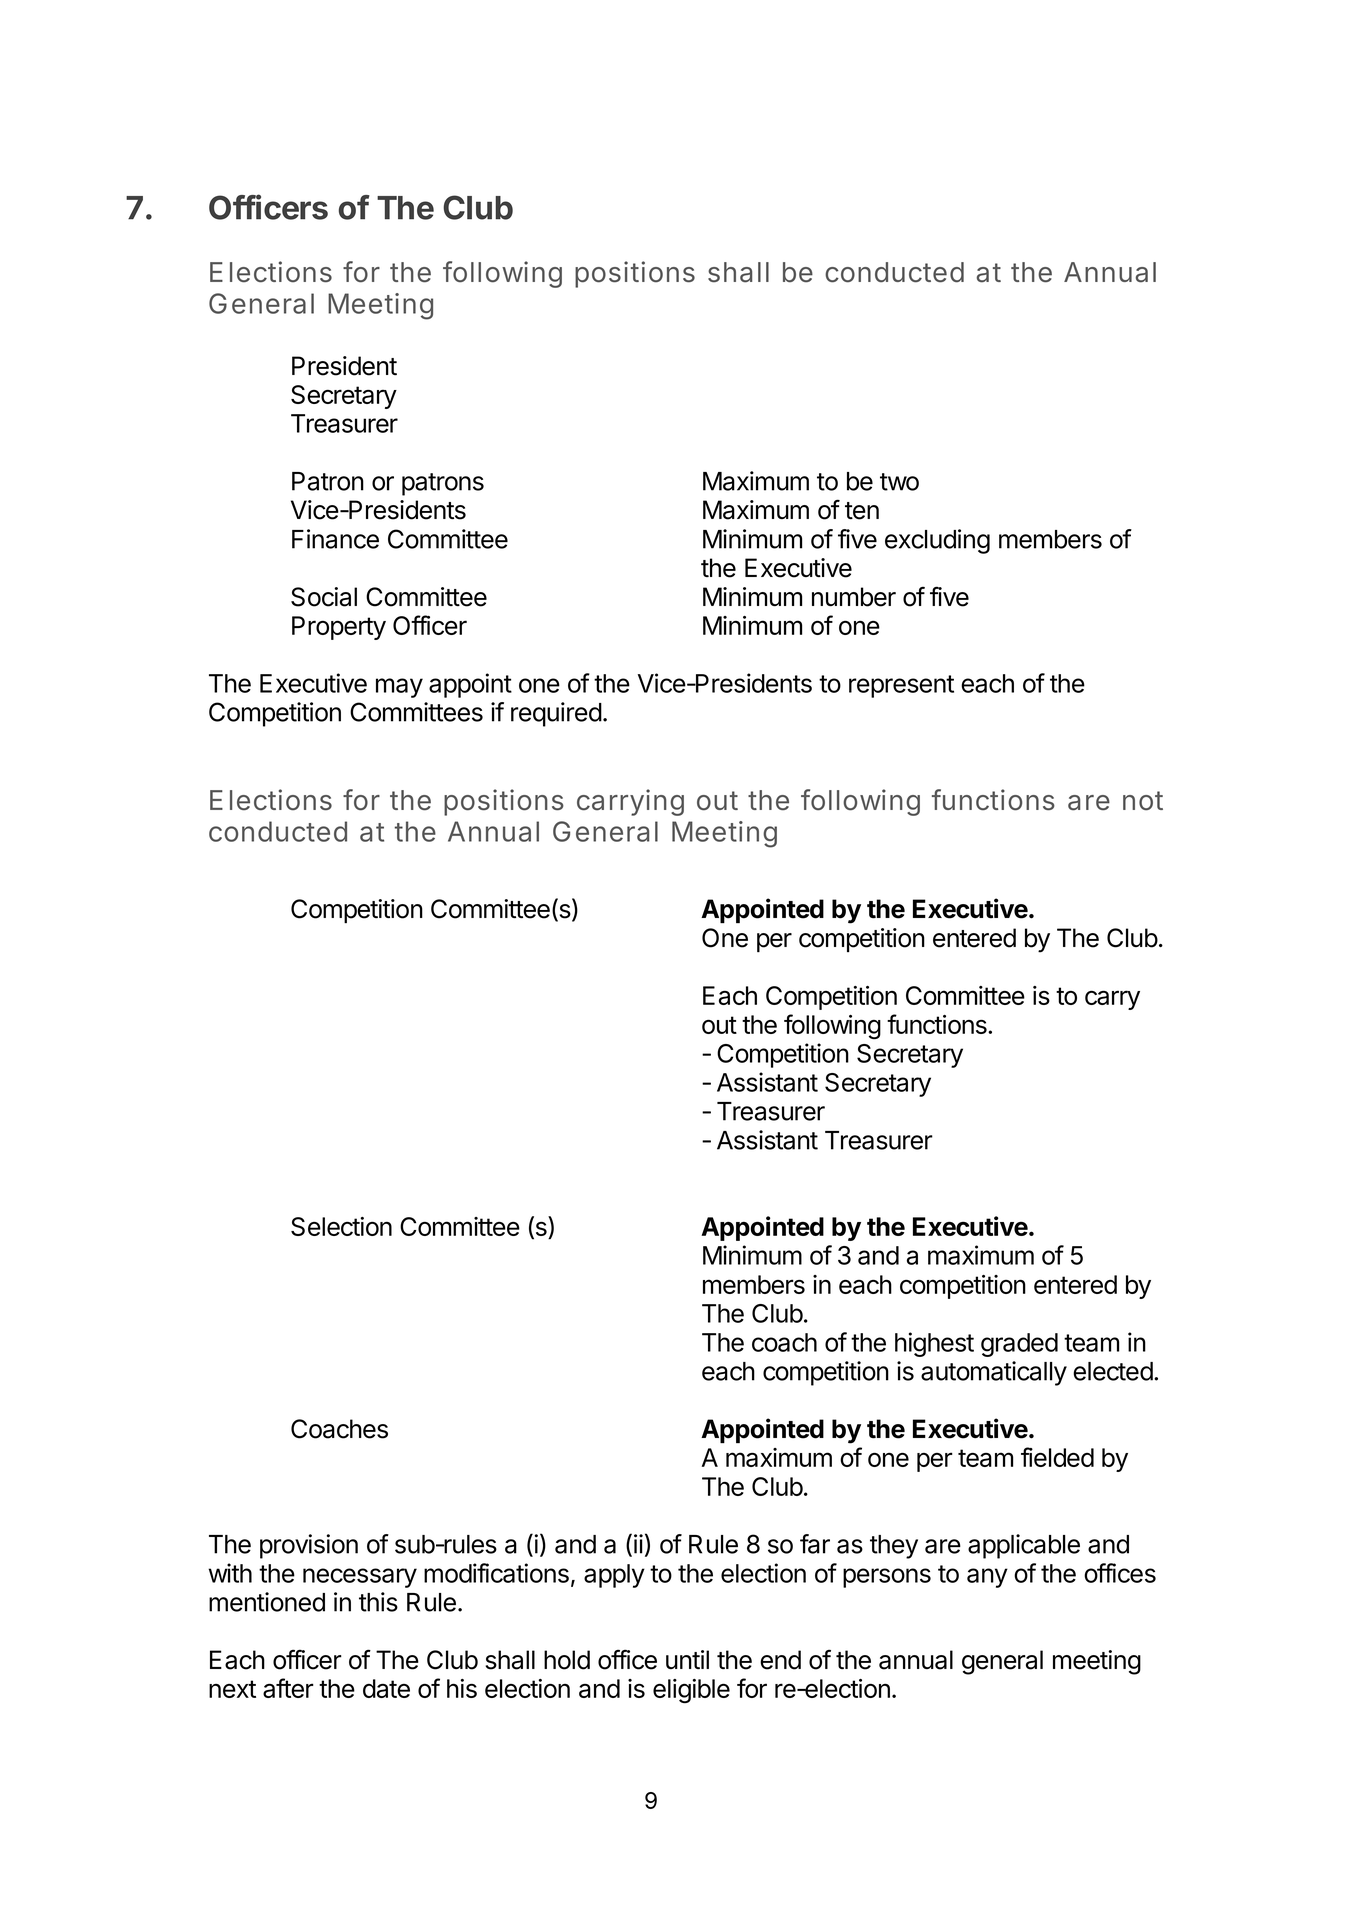  What do you see at coordinates (987, 1578) in the image?
I see `any` at bounding box center [987, 1578].
